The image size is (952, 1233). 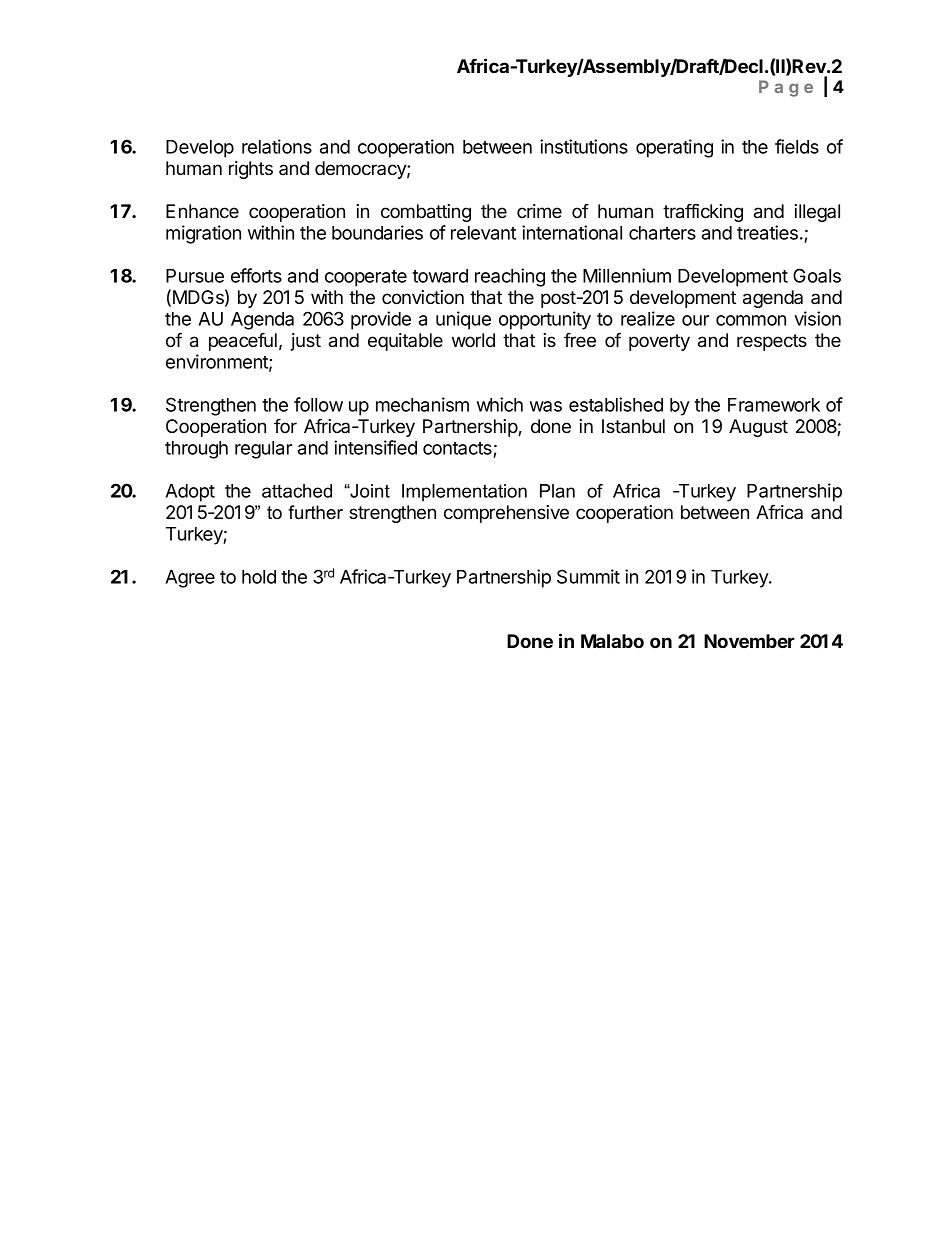 I want to click on which, so click(x=500, y=404).
